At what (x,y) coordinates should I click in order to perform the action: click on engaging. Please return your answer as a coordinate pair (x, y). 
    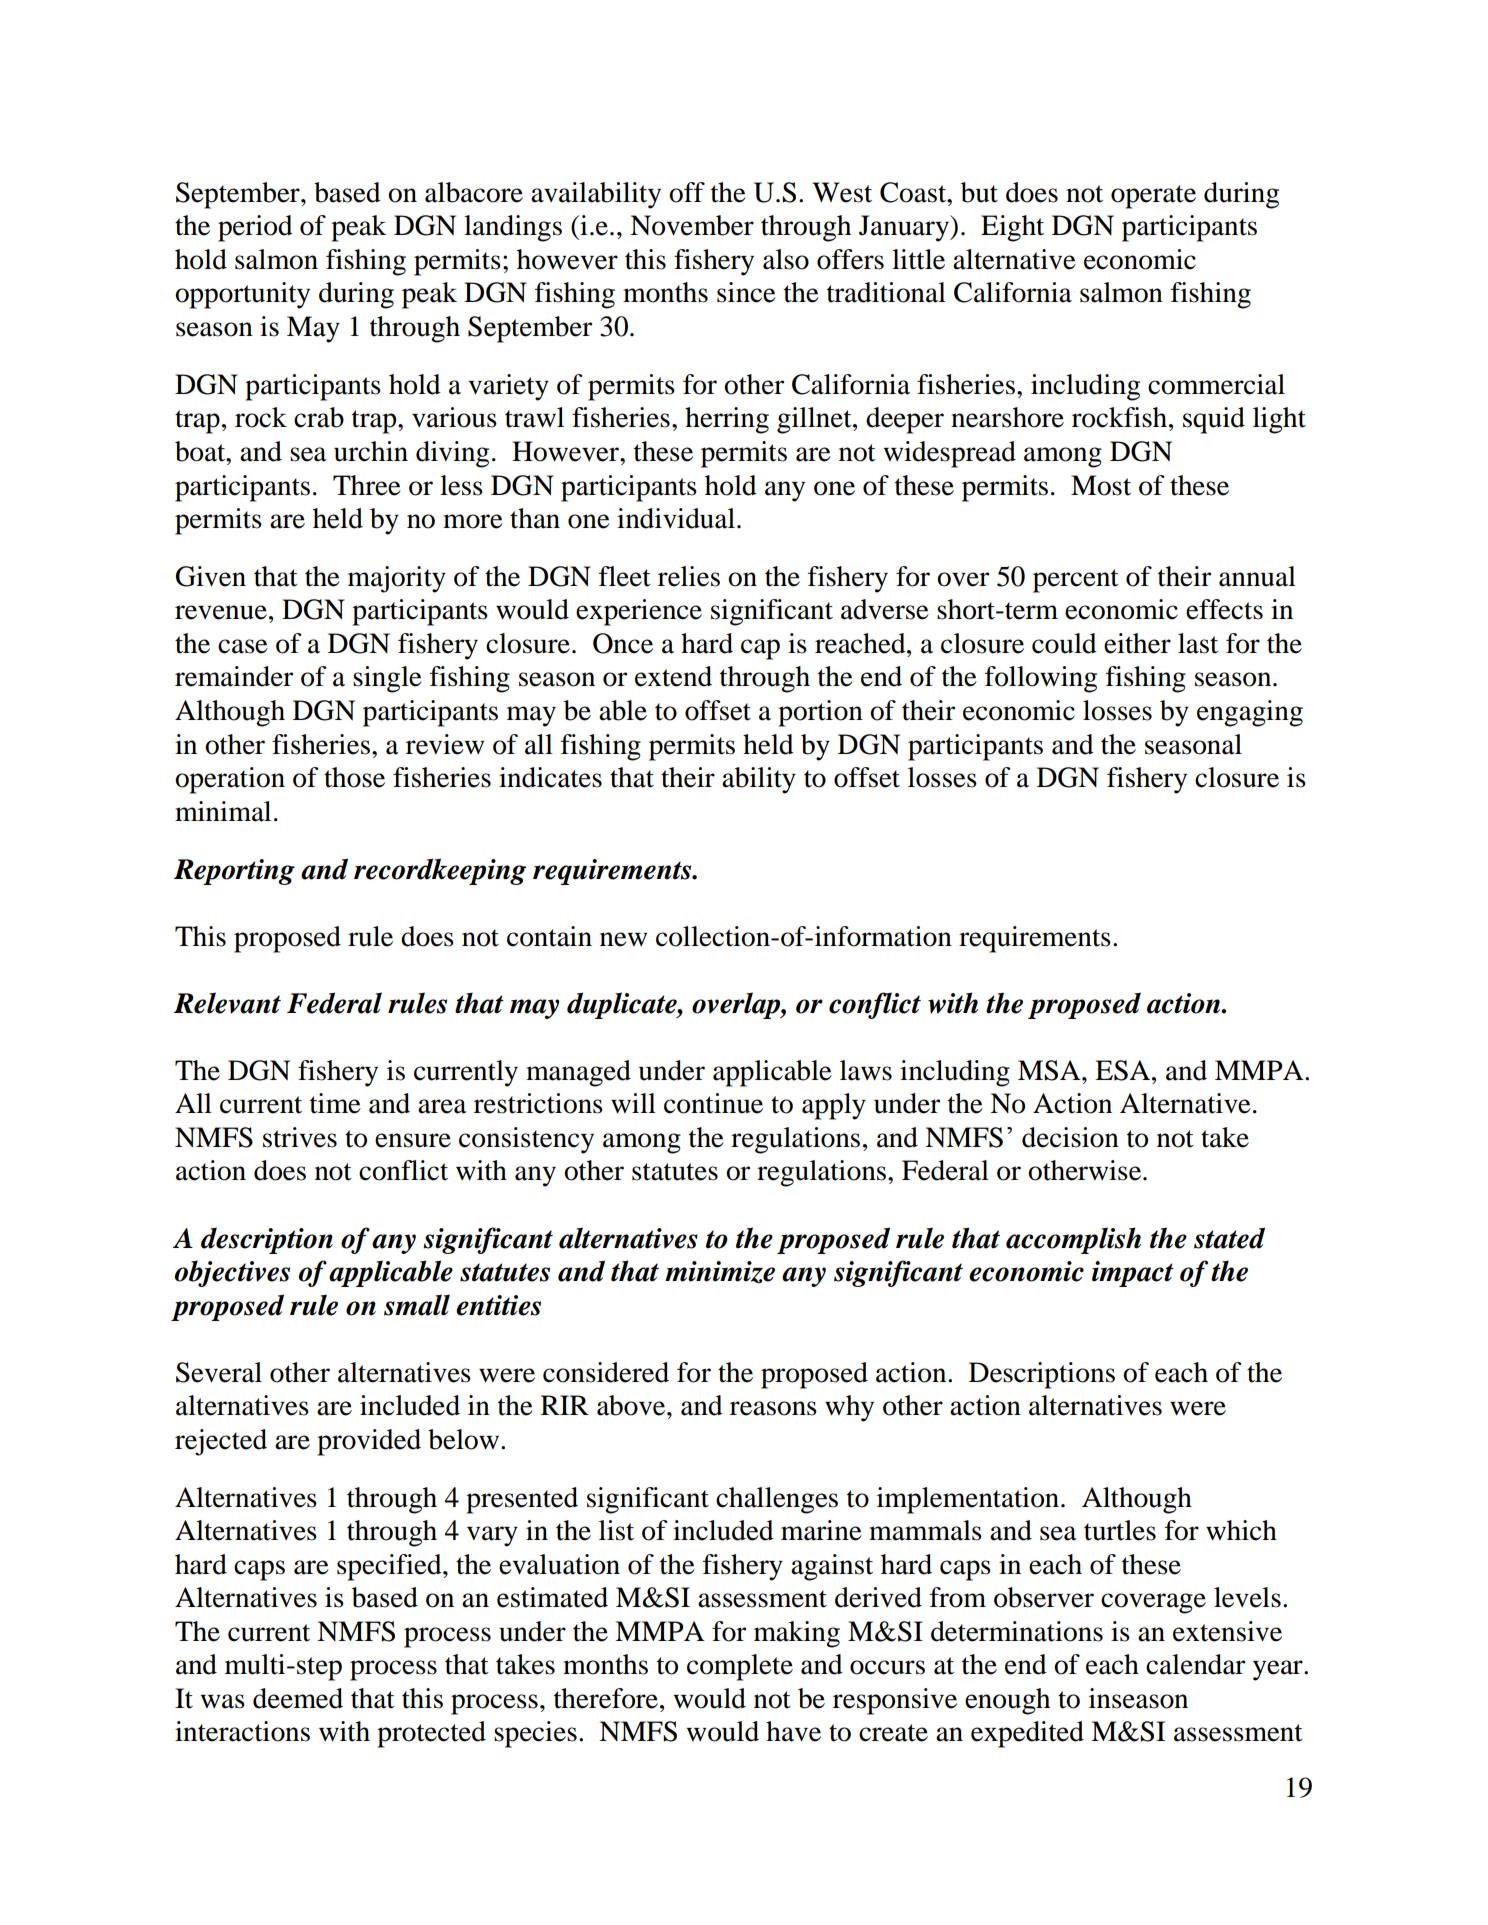
    Looking at the image, I should click on (1250, 713).
